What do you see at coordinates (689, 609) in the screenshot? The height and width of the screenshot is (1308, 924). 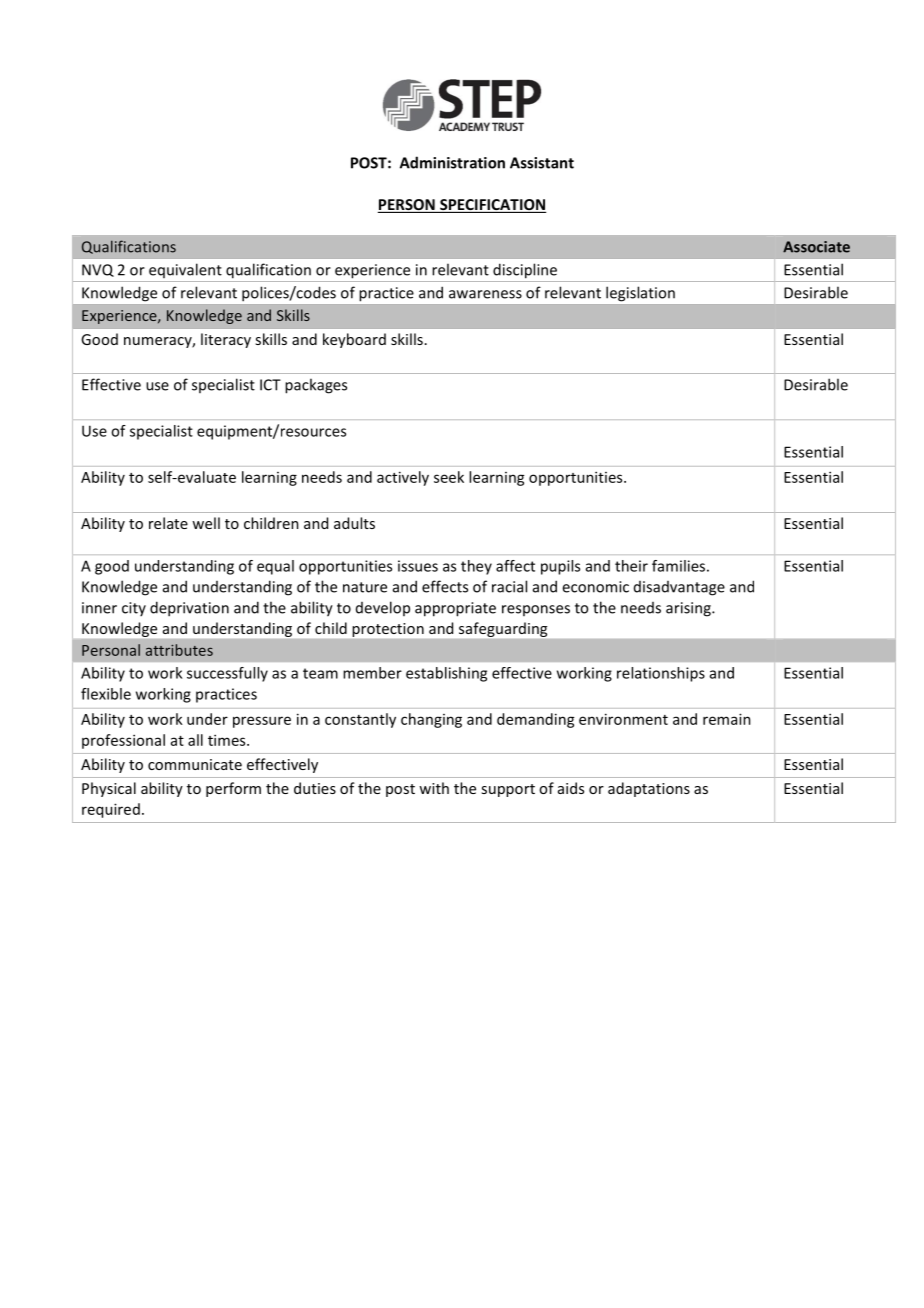 I see `arising` at bounding box center [689, 609].
